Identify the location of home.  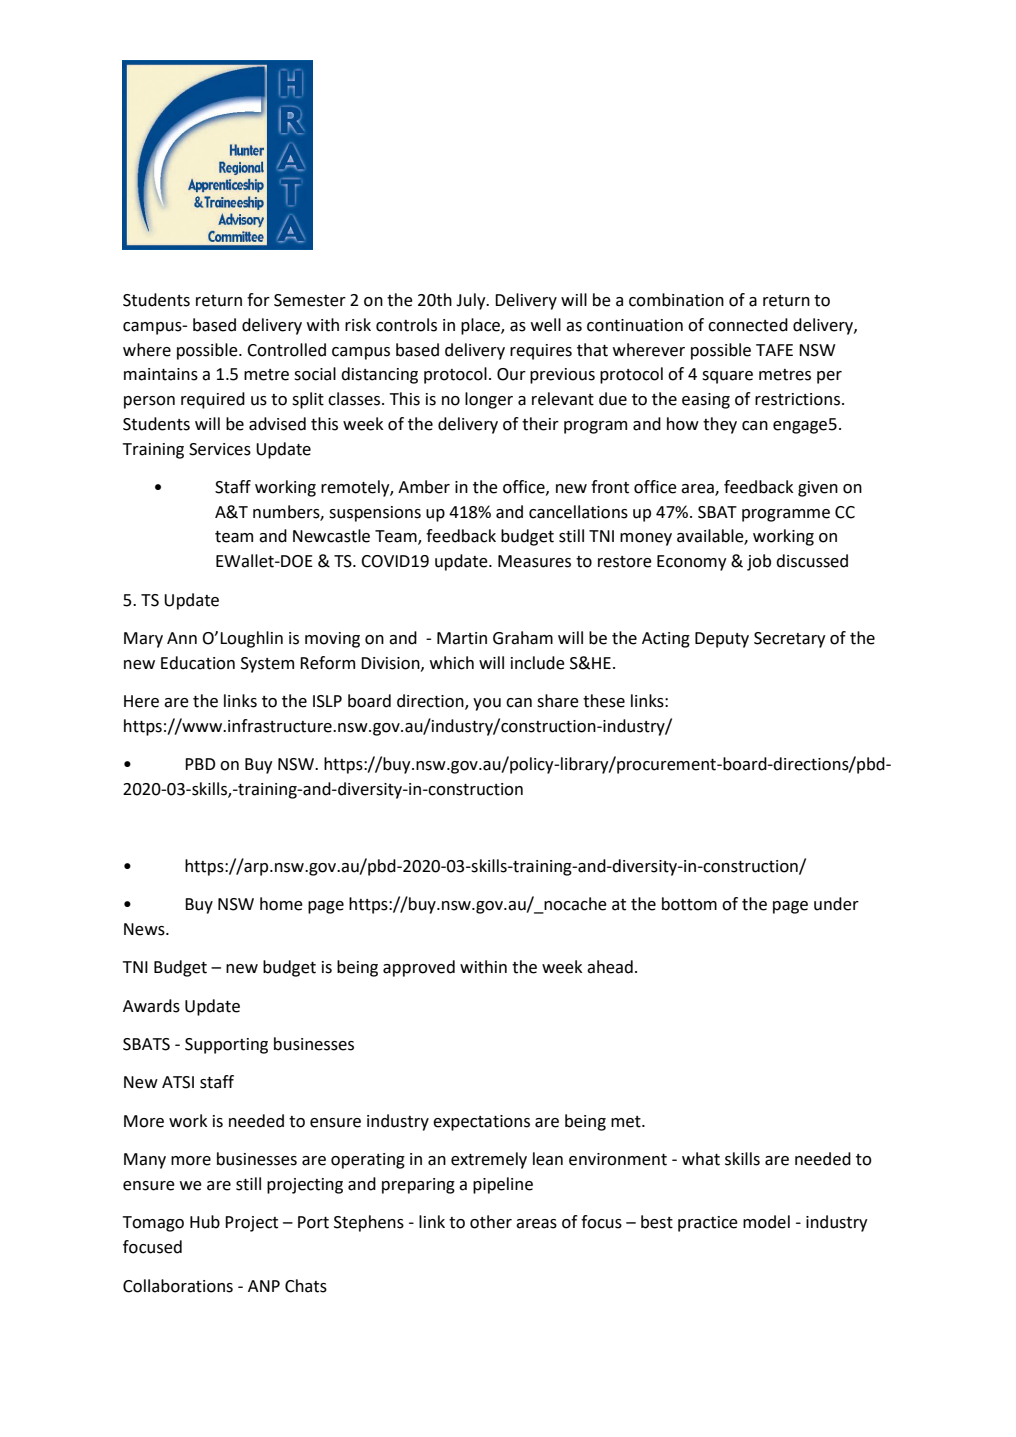
(281, 904).
